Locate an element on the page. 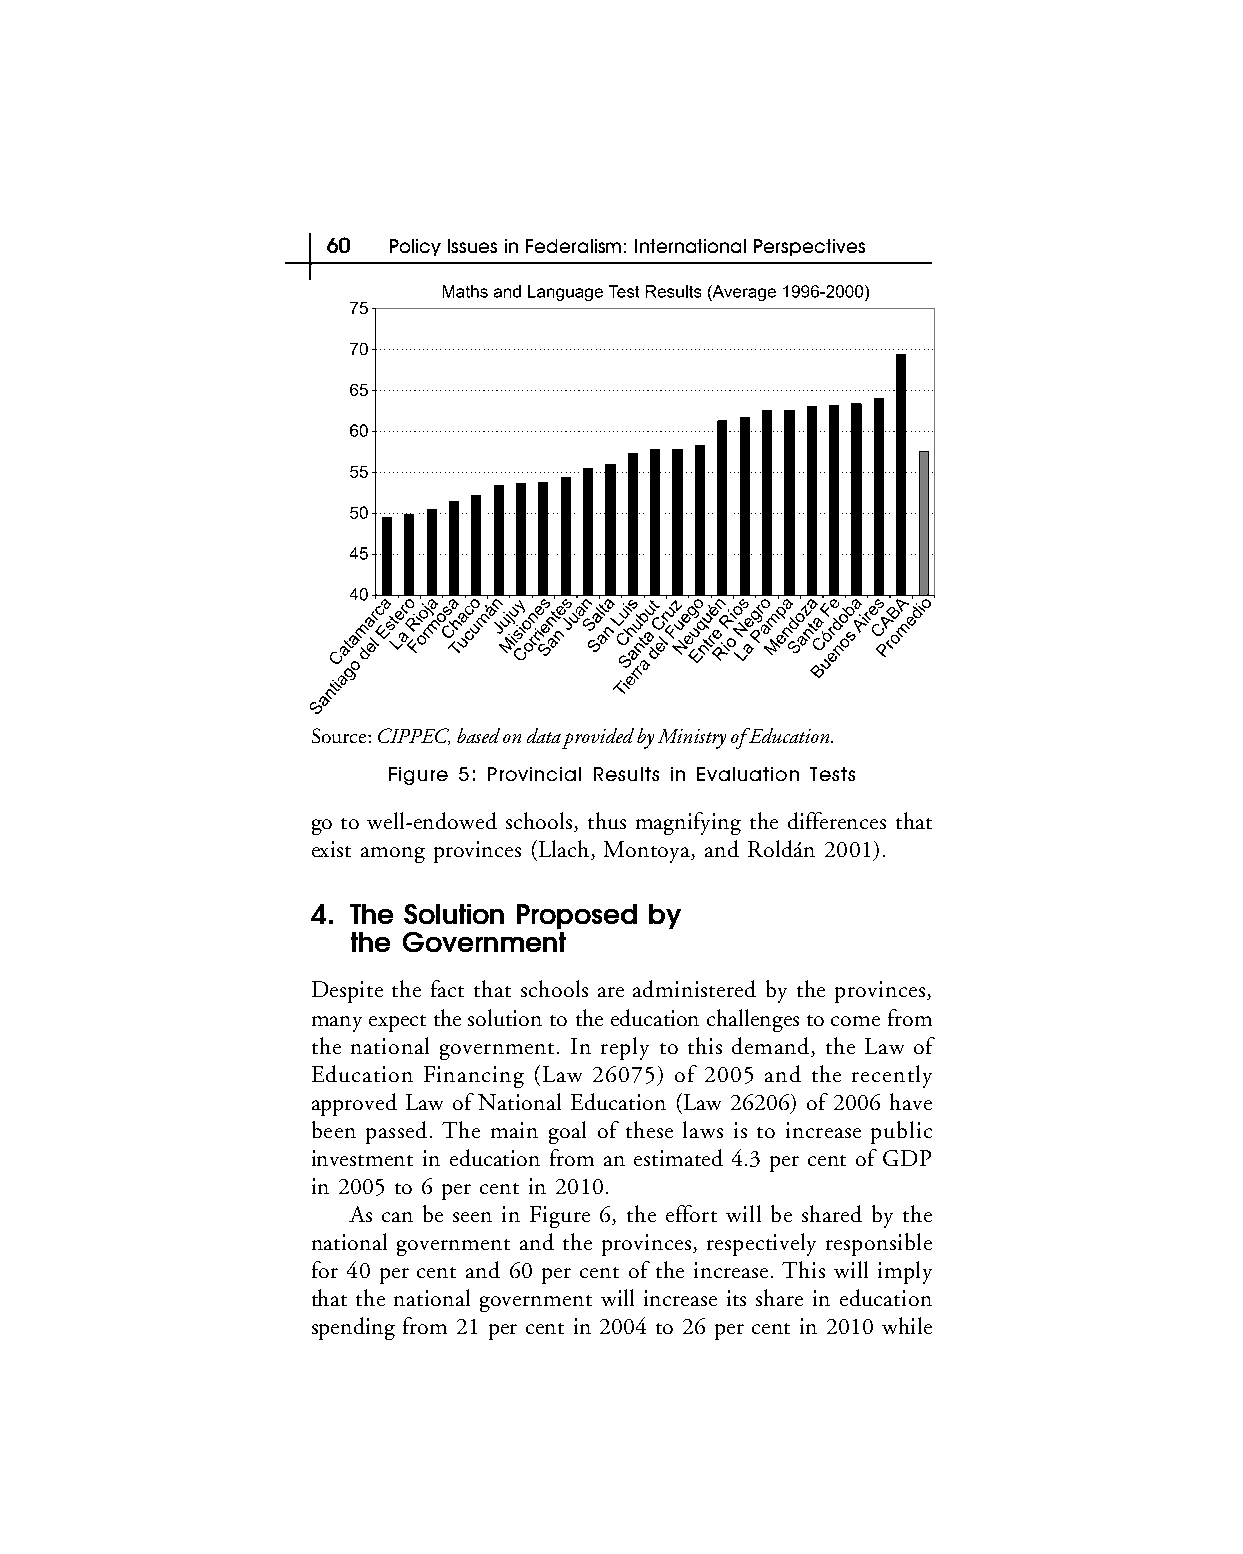  Policy is located at coordinates (415, 247).
